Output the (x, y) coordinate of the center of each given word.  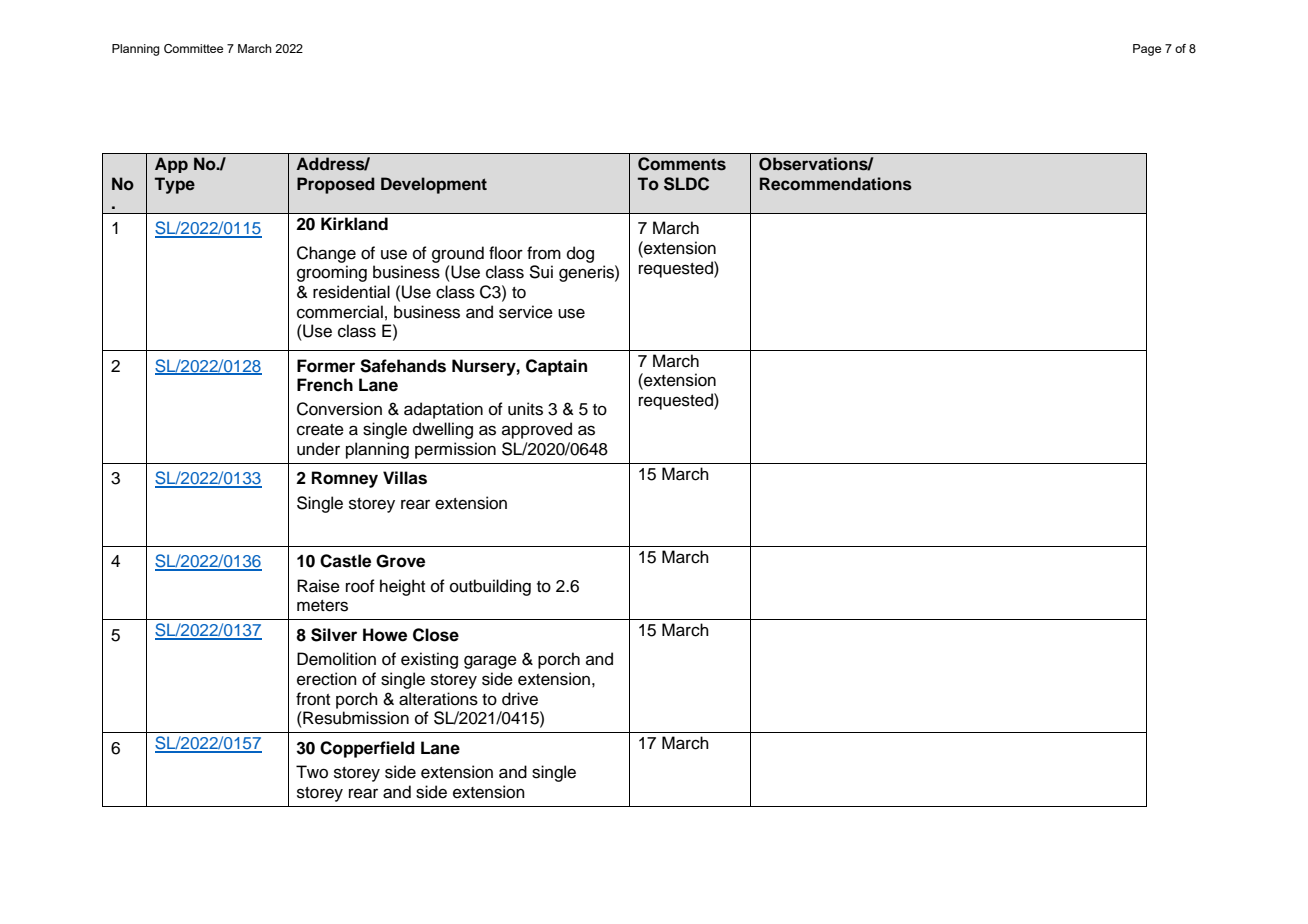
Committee (193, 48)
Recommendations (836, 184)
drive (520, 699)
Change (326, 254)
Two (312, 772)
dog (580, 254)
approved (537, 430)
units (525, 409)
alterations (438, 699)
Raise (318, 586)
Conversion (339, 409)
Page (1147, 50)
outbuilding (490, 587)
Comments (682, 164)
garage (490, 662)
